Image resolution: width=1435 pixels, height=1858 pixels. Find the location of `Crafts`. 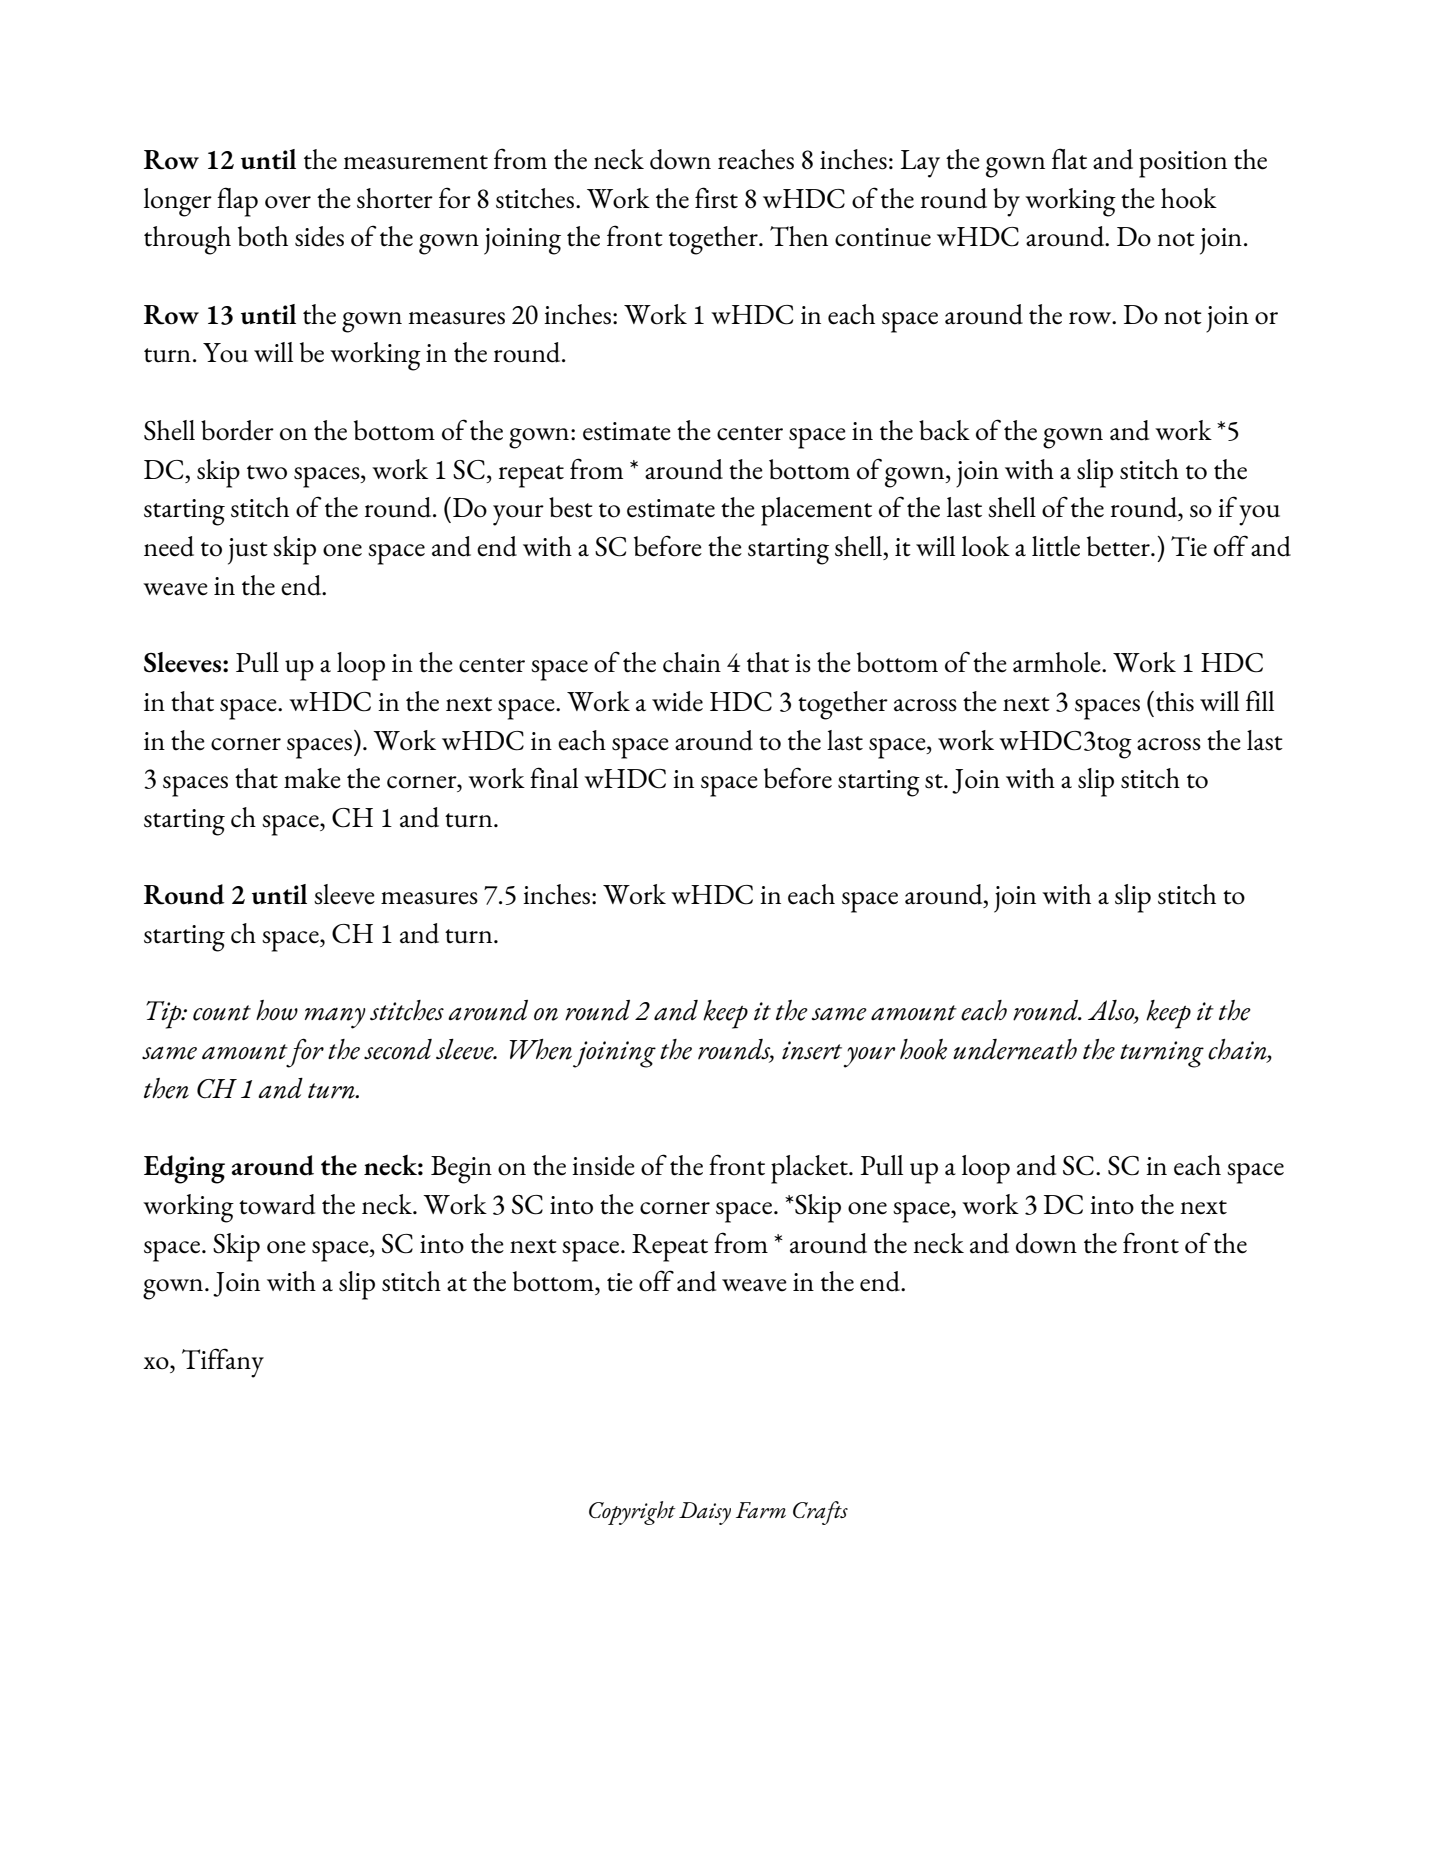

Crafts is located at coordinates (820, 1513).
